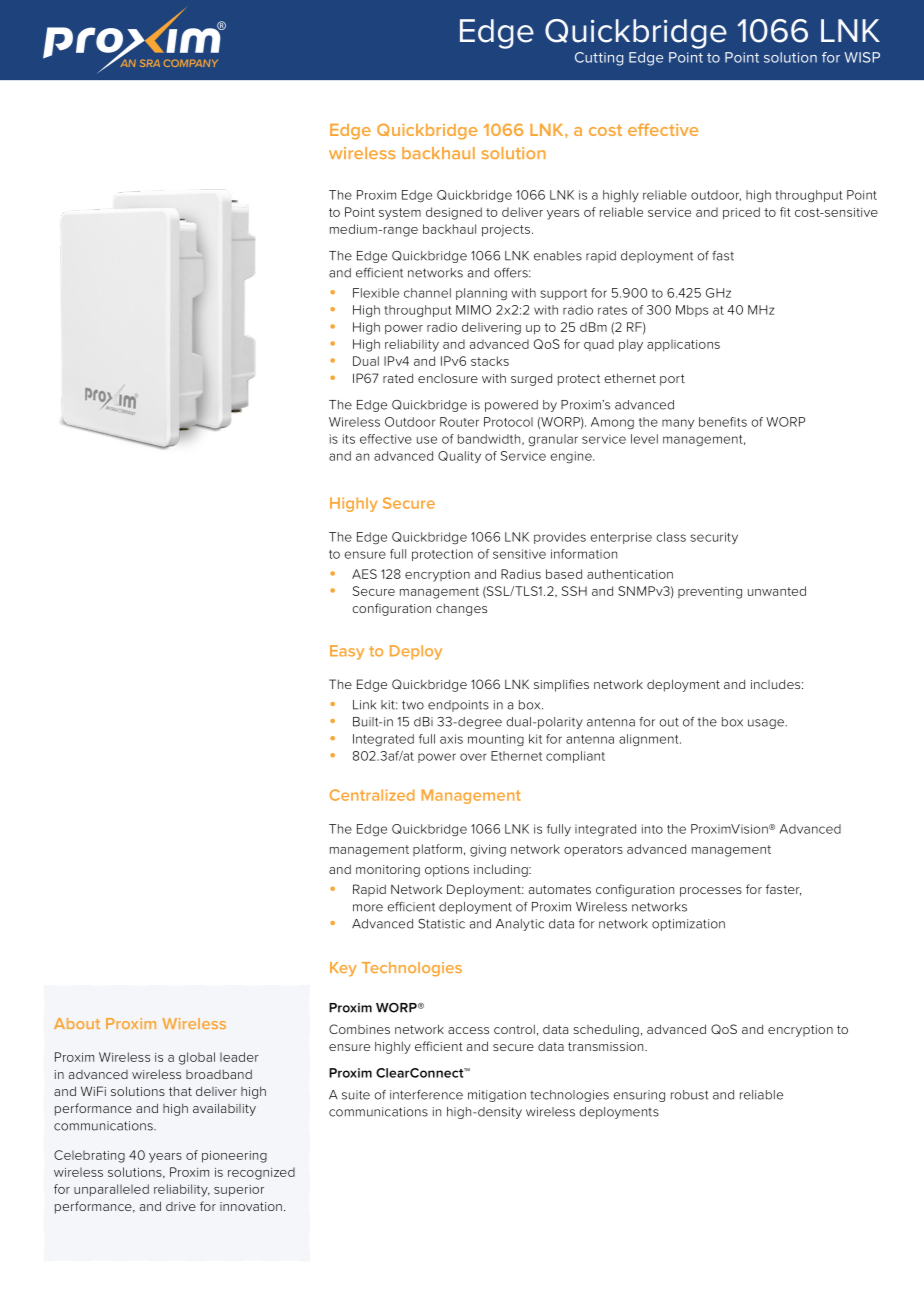 This document has height=1308, width=924. What do you see at coordinates (181, 1206) in the document?
I see `drive` at bounding box center [181, 1206].
